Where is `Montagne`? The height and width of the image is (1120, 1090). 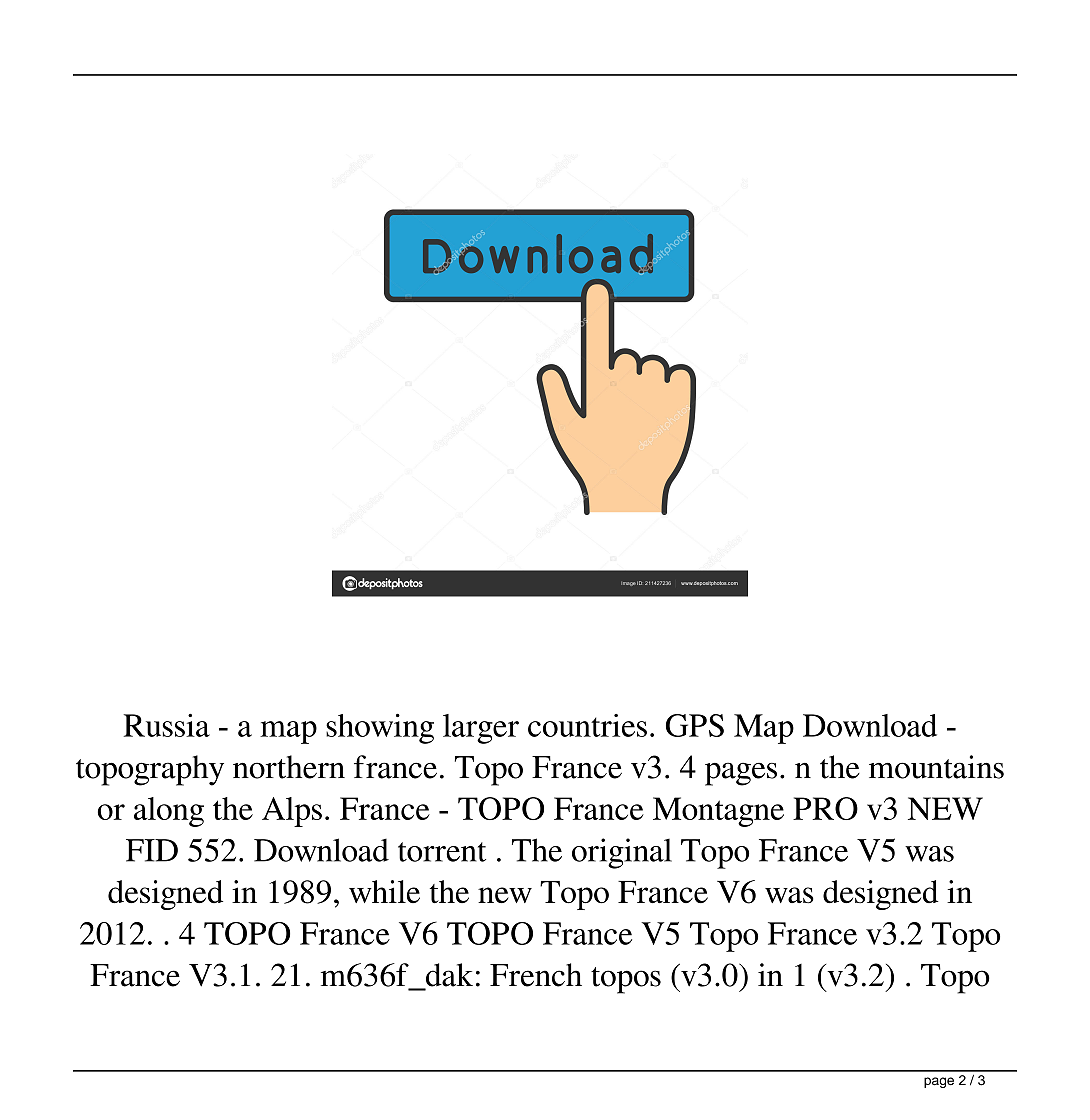
Montagne is located at coordinates (718, 812).
